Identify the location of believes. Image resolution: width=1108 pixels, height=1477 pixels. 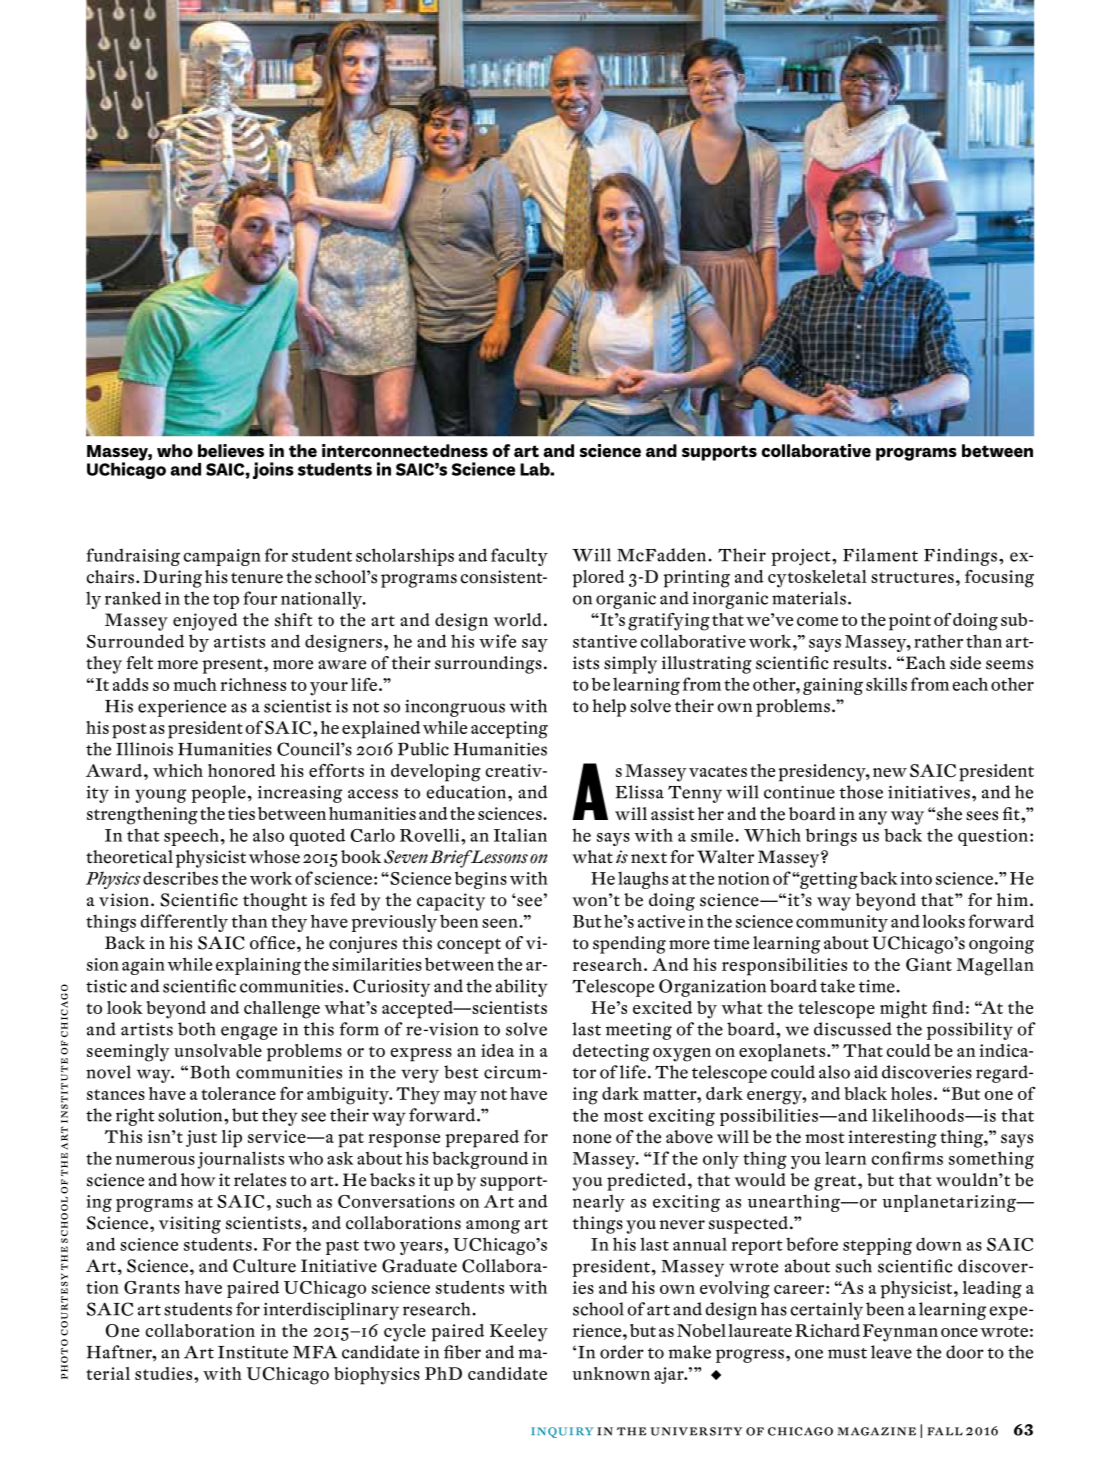
(231, 450).
